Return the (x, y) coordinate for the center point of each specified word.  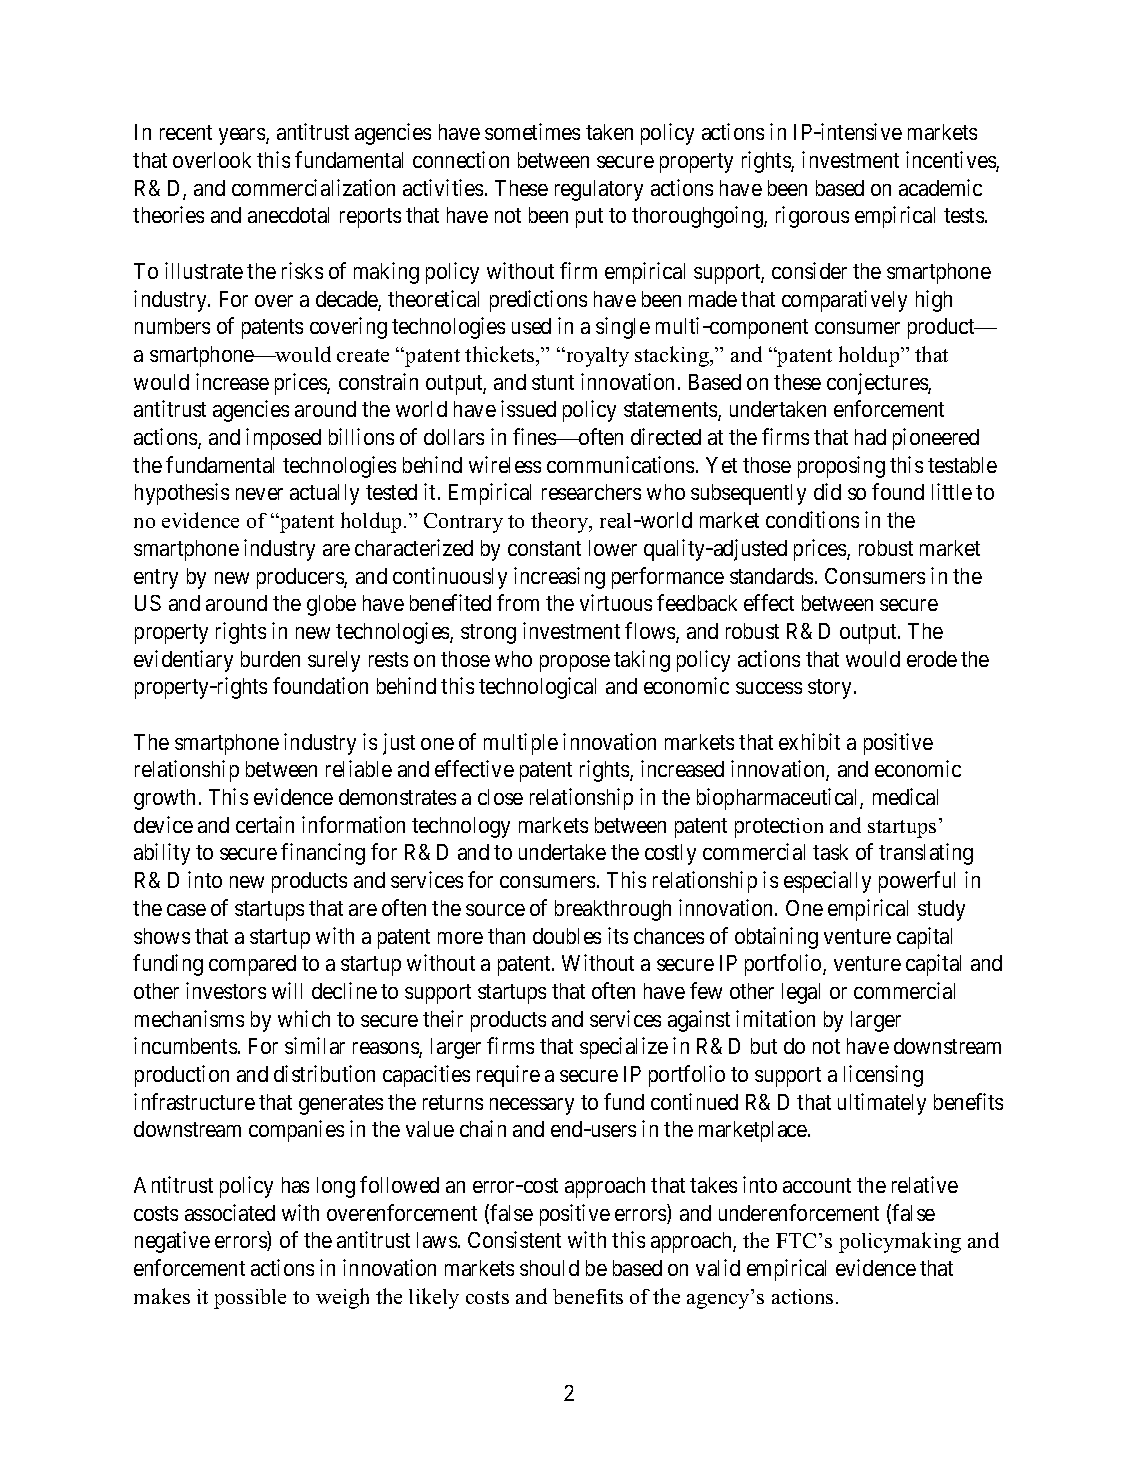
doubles (567, 936)
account (817, 1185)
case (186, 910)
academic (940, 187)
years (243, 136)
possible (250, 1299)
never (259, 494)
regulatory (599, 190)
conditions (812, 519)
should (549, 1268)
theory (561, 522)
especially (827, 882)
